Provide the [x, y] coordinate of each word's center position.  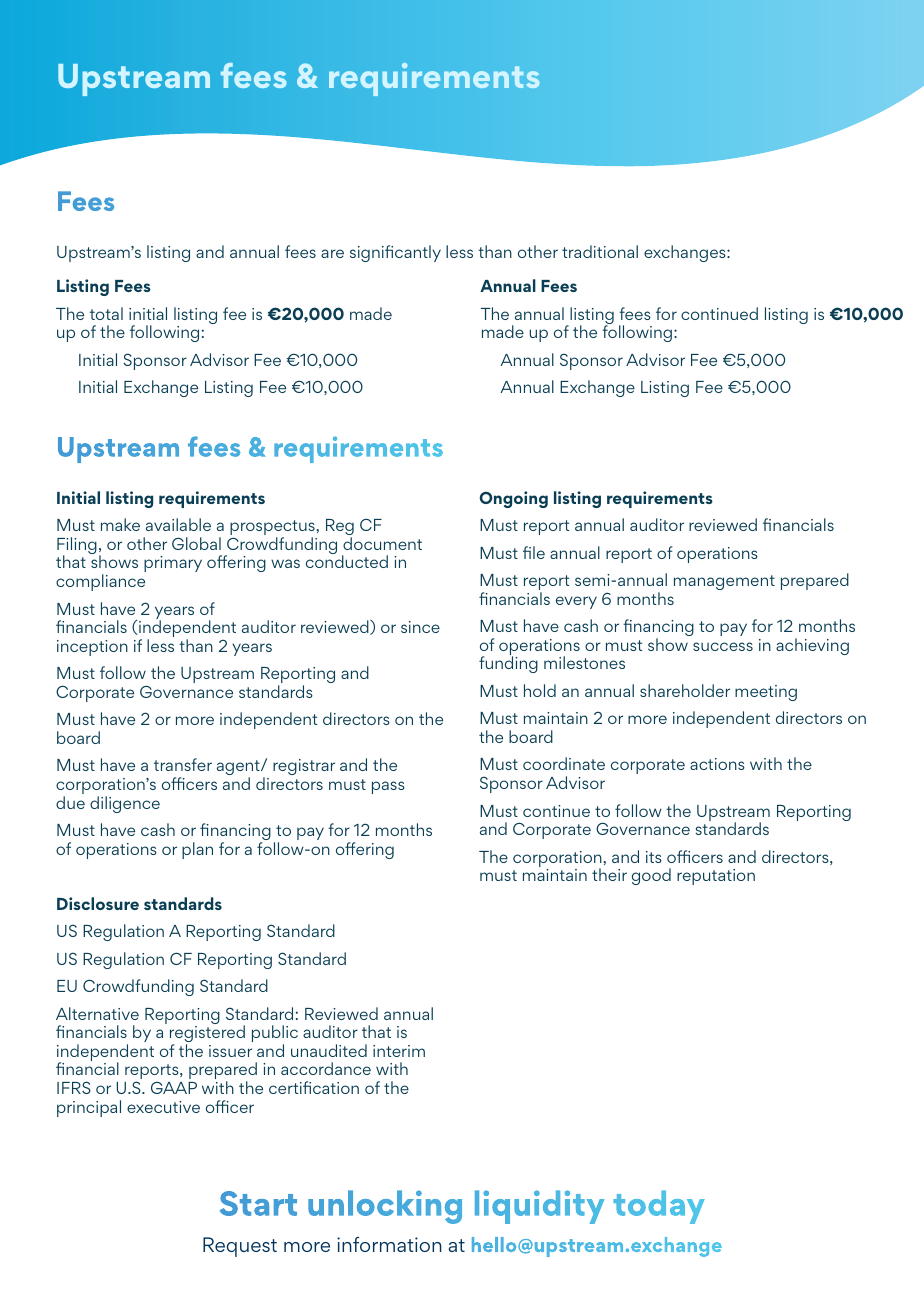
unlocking [385, 1207]
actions [717, 764]
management [724, 582]
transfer [183, 764]
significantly [395, 253]
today [659, 1207]
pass [388, 787]
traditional [600, 251]
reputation [716, 877]
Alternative [97, 1013]
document [382, 543]
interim [399, 1051]
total [106, 313]
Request [240, 1247]
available [178, 524]
